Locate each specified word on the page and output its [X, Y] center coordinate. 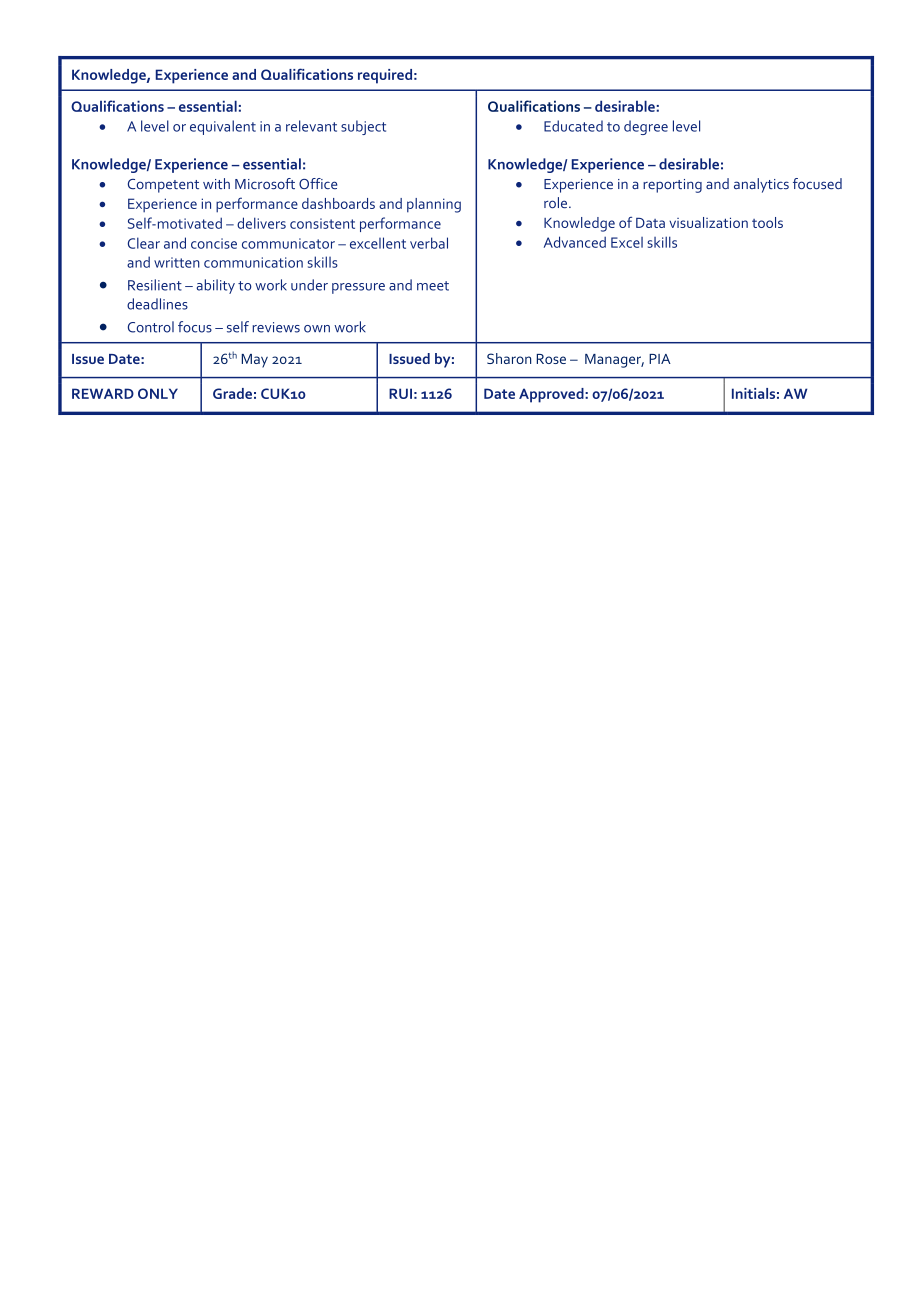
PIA [660, 359]
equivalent [223, 127]
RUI [400, 393]
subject [363, 127]
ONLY [158, 393]
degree [646, 127]
